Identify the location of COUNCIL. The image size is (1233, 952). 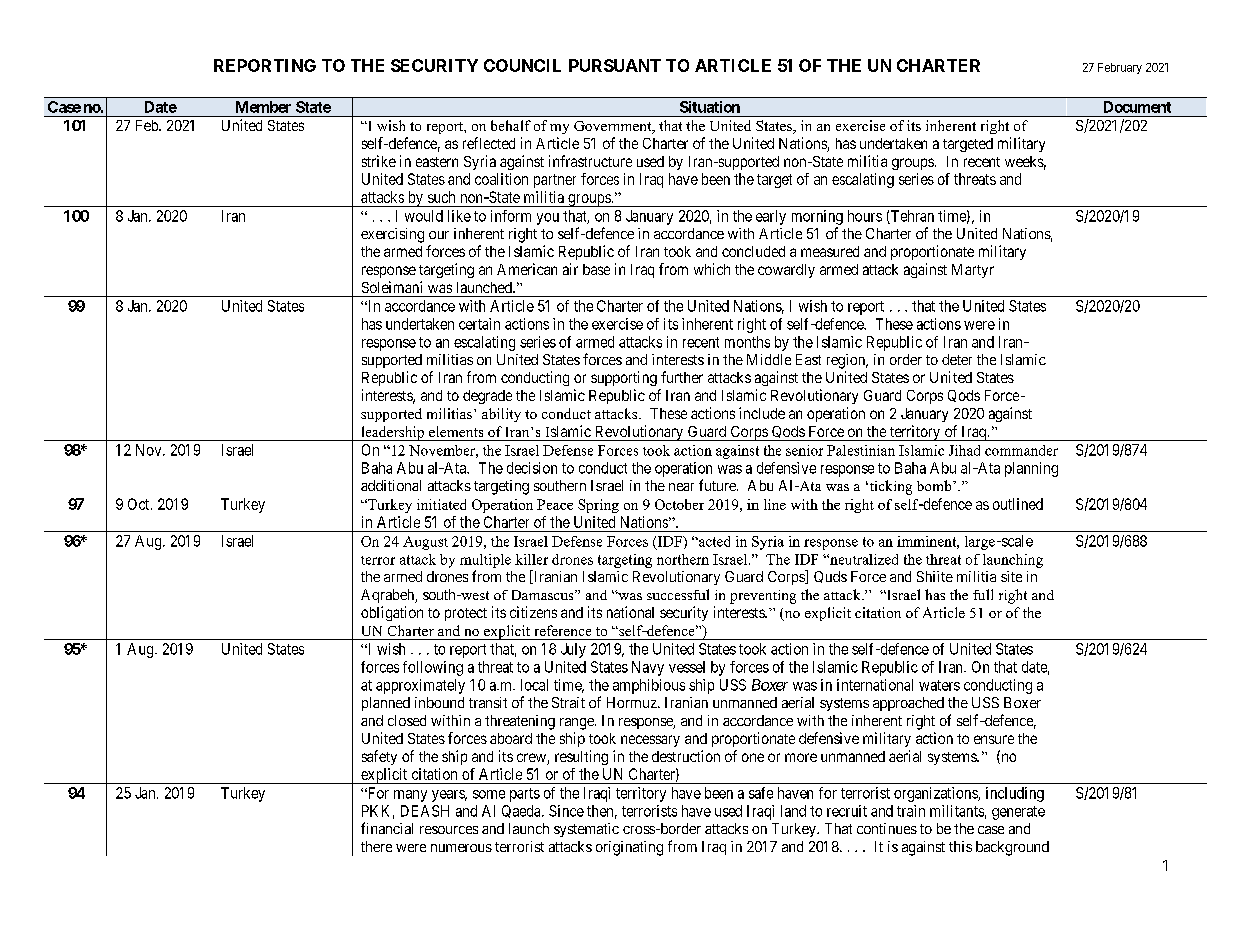
(522, 65).
